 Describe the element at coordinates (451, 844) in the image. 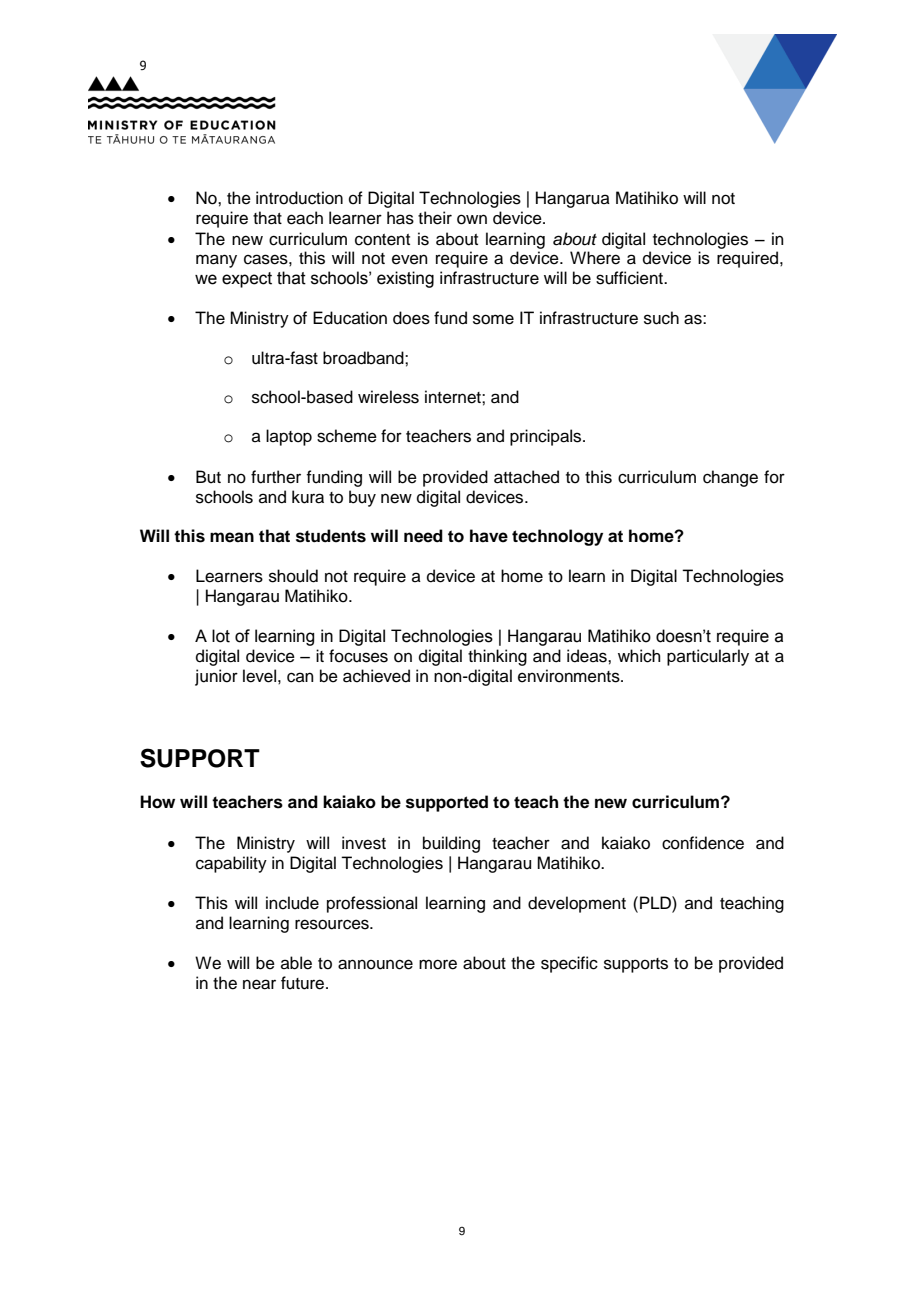

I see `building` at that location.
